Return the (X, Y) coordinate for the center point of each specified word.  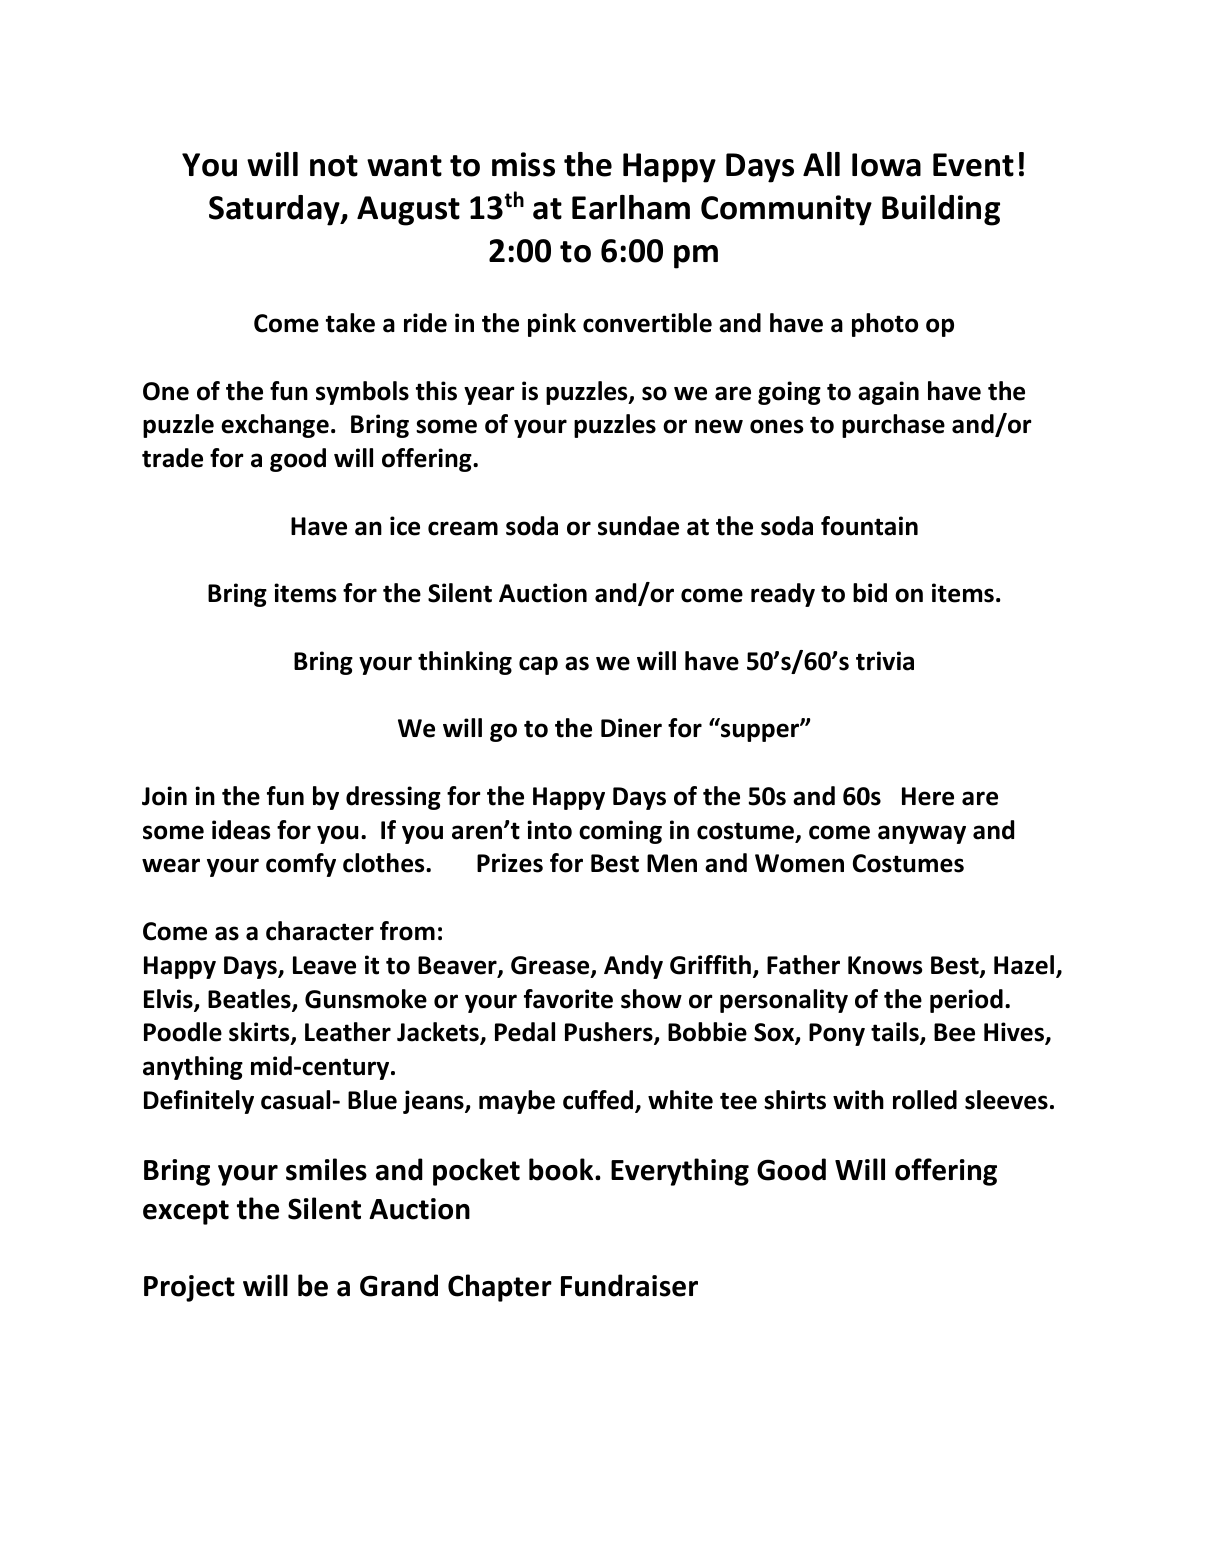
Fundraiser (629, 1285)
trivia (885, 661)
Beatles (250, 1000)
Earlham (631, 207)
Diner (631, 728)
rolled (925, 1100)
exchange (275, 426)
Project (189, 1288)
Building (941, 210)
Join (164, 796)
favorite (568, 999)
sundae (638, 526)
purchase (893, 426)
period (966, 1001)
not (334, 166)
